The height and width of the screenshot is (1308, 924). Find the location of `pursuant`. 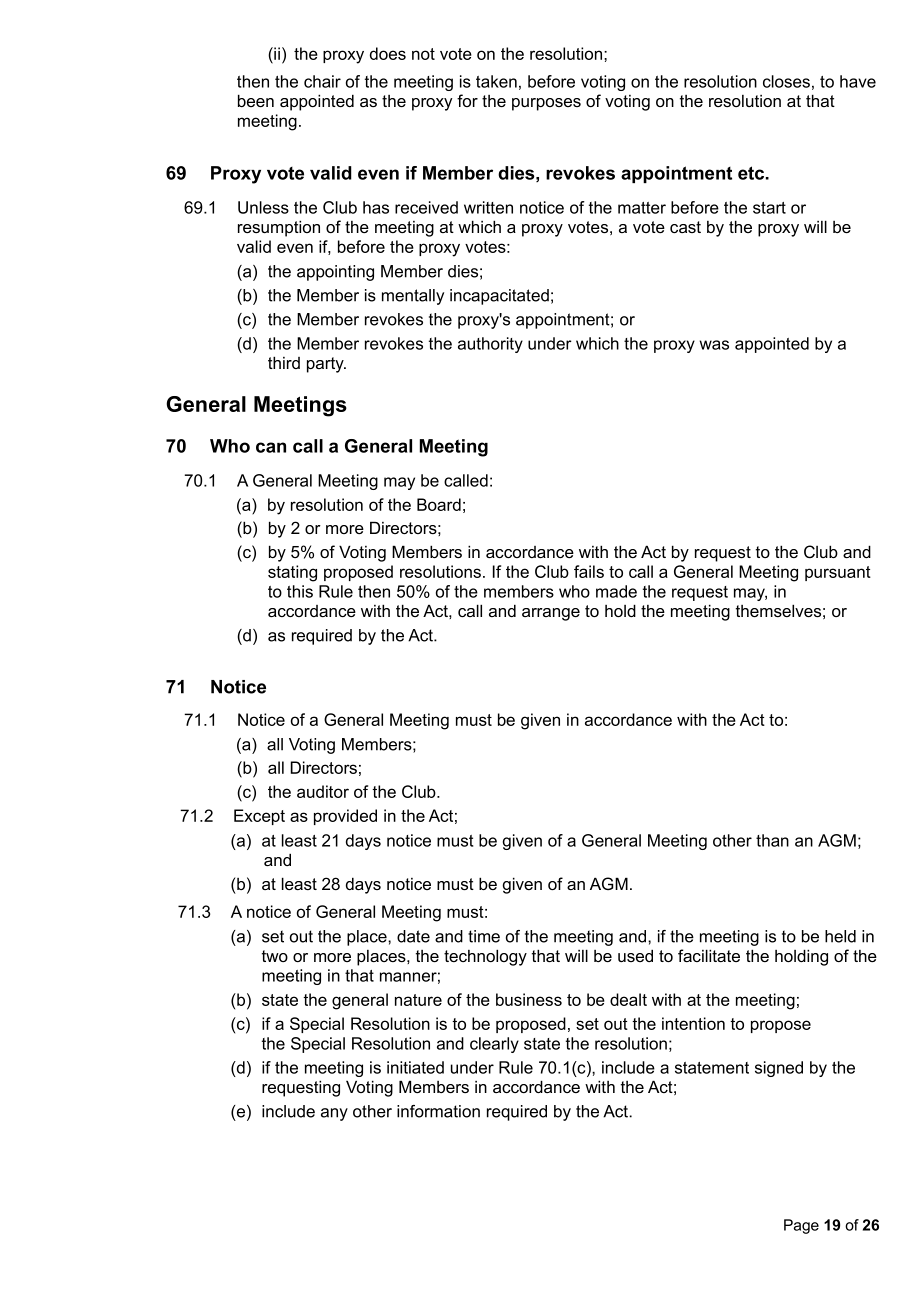

pursuant is located at coordinates (838, 573).
